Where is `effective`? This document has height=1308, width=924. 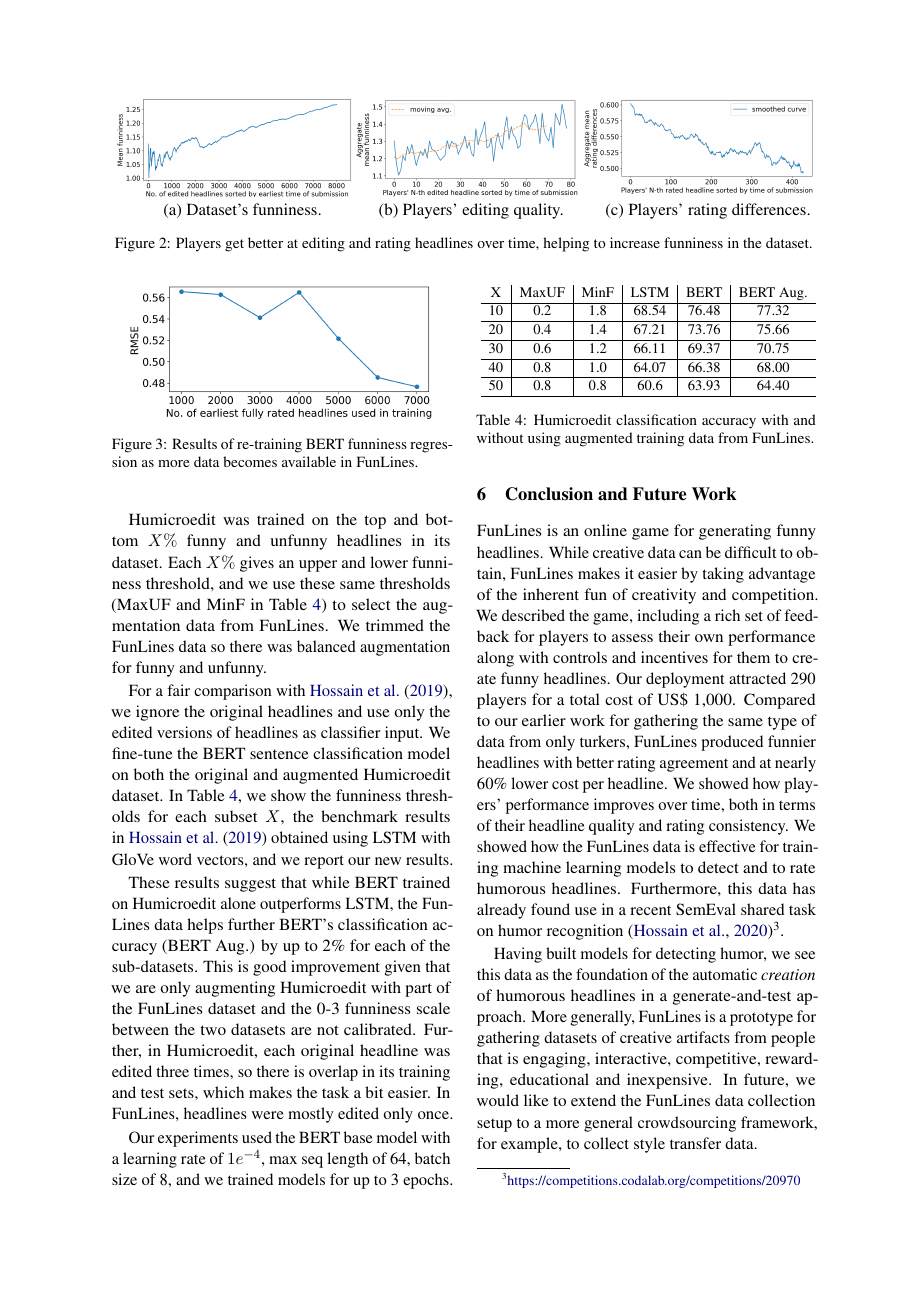 effective is located at coordinates (727, 846).
